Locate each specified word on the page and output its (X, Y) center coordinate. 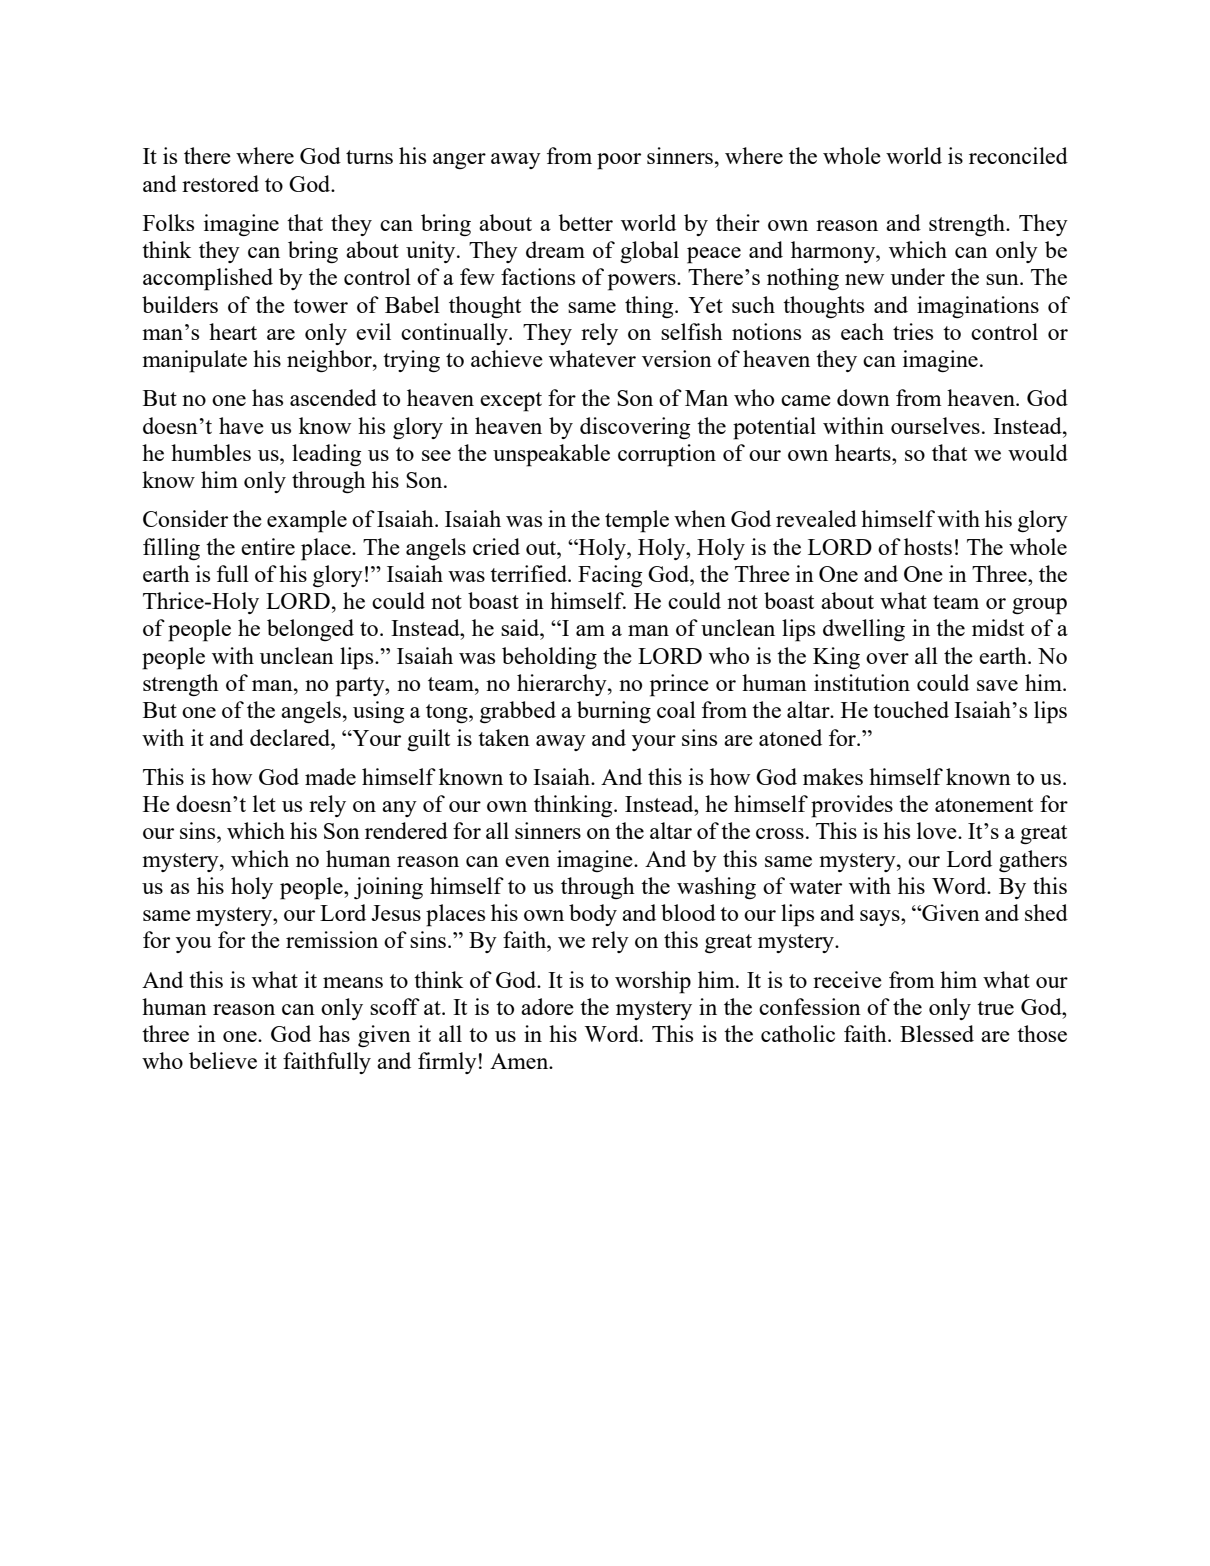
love (938, 830)
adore (547, 1006)
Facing (610, 576)
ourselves (935, 425)
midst (998, 627)
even (527, 861)
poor (619, 161)
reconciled (1018, 155)
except (511, 402)
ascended (333, 397)
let (264, 803)
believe (223, 1060)
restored (220, 183)
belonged (310, 630)
